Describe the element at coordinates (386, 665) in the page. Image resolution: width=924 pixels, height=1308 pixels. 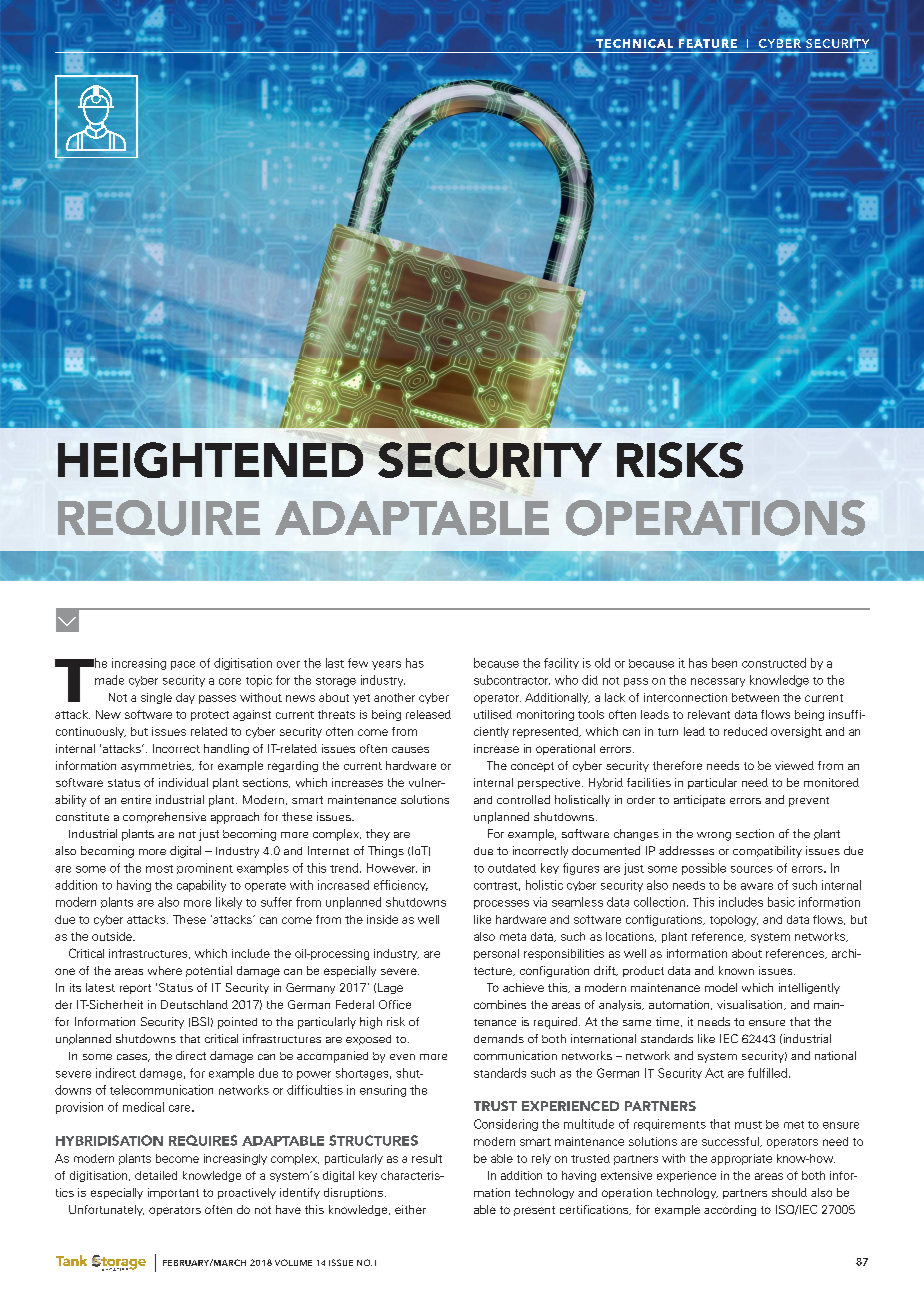
I see `years` at that location.
